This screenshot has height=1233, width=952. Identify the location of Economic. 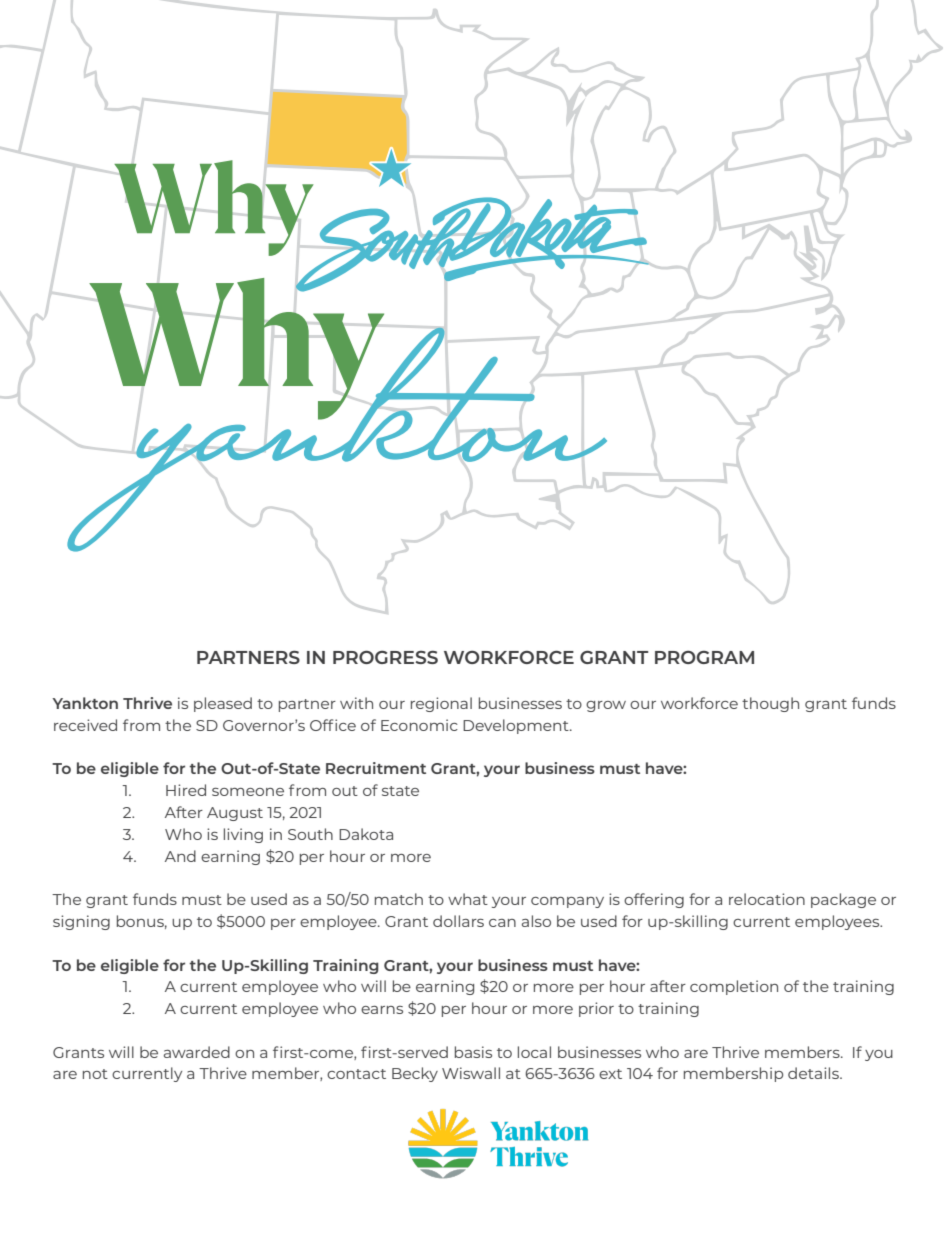
(419, 725).
